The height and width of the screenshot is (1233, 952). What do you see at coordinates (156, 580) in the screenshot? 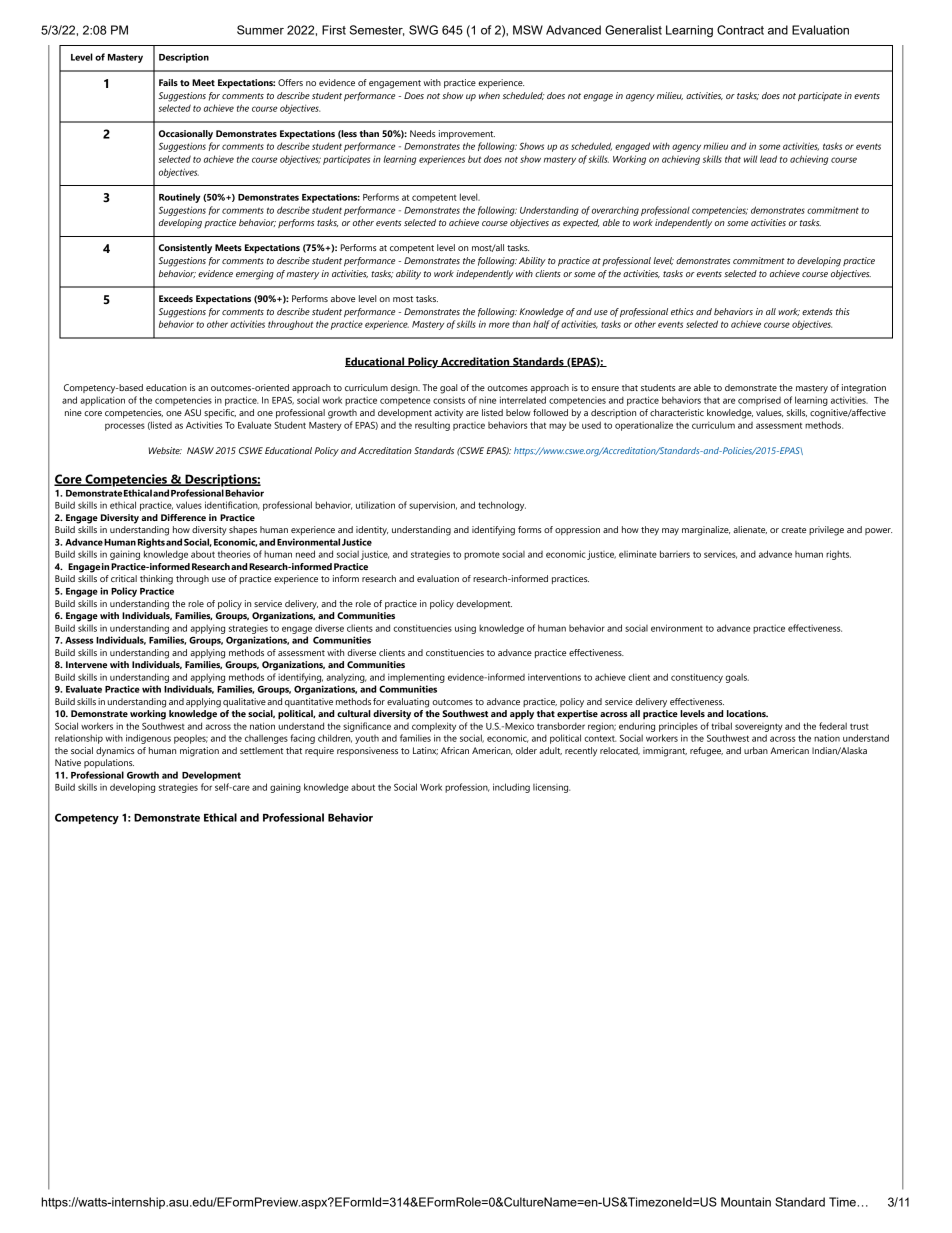
I see `thinking` at bounding box center [156, 580].
